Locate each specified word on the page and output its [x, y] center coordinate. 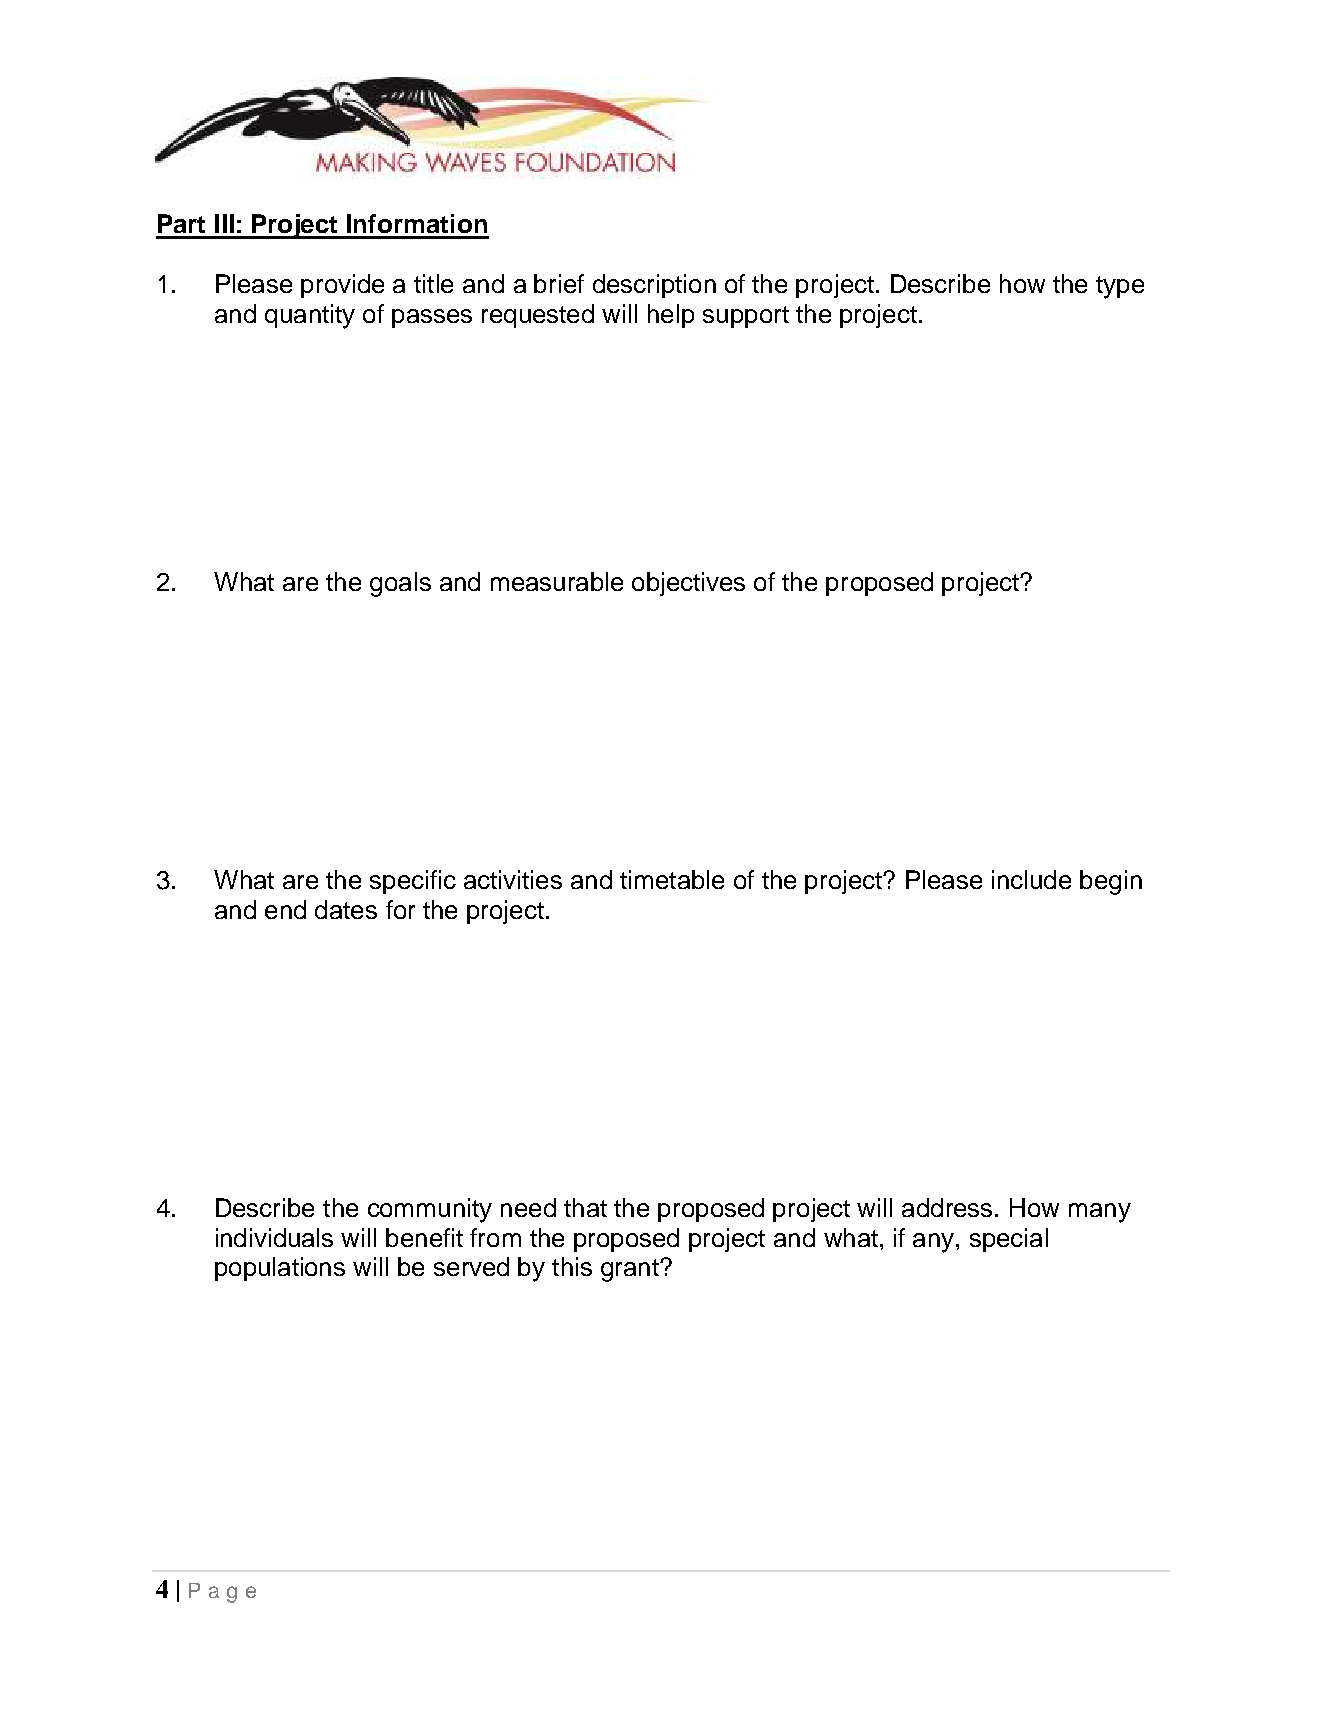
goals [400, 584]
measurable [557, 581]
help [671, 316]
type [1120, 287]
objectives [688, 584]
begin [1111, 882]
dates [346, 909]
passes [432, 318]
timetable [672, 879]
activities [513, 879]
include [1031, 879]
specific [413, 882]
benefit [424, 1237]
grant [631, 1270]
